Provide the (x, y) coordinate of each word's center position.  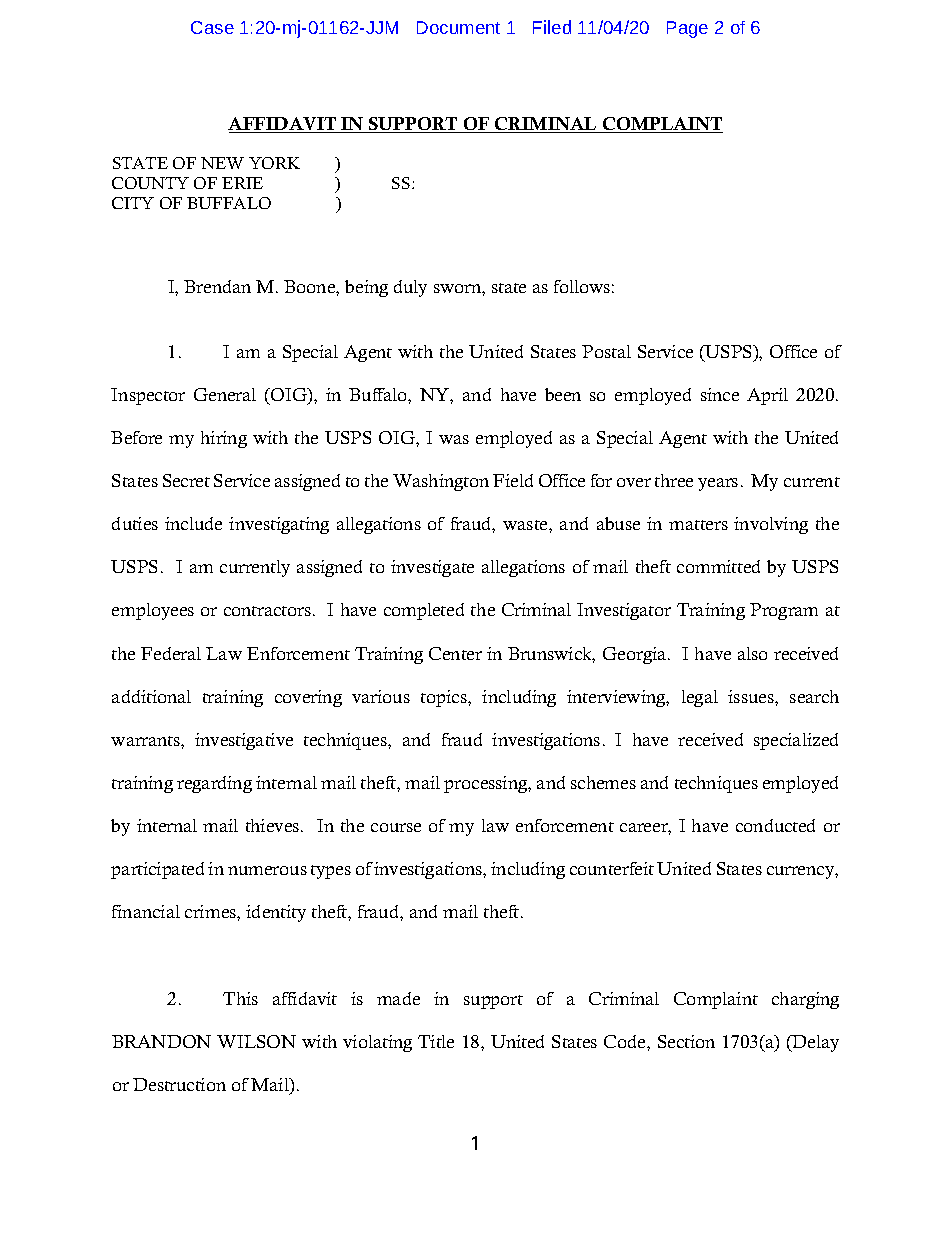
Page (687, 29)
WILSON (256, 1041)
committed (718, 566)
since (720, 394)
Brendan (217, 286)
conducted (775, 825)
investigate (432, 568)
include (193, 523)
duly (410, 288)
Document (458, 27)
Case (212, 27)
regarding (214, 784)
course (396, 827)
